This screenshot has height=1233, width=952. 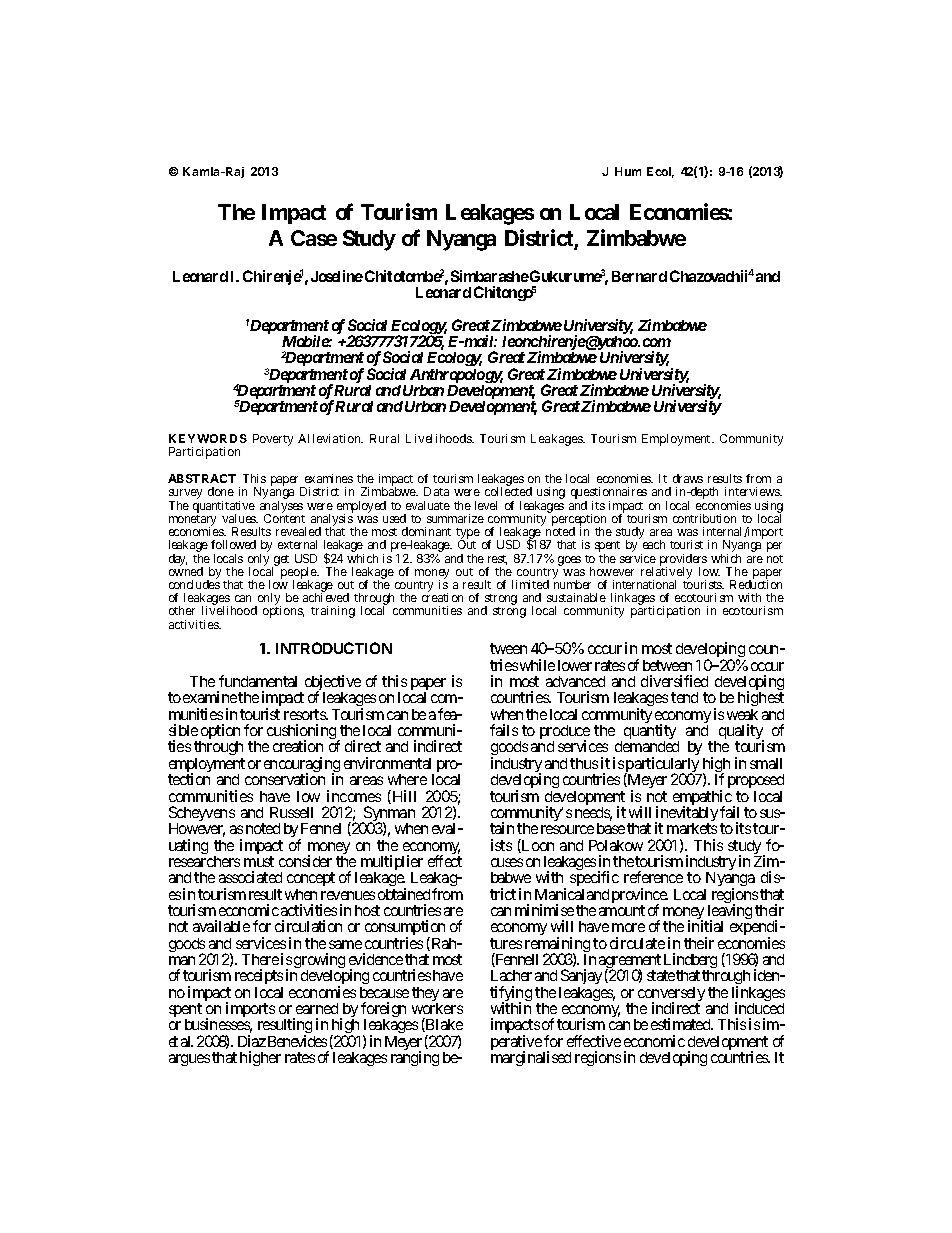 What do you see at coordinates (252, 1041) in the screenshot?
I see `Diaz` at bounding box center [252, 1041].
